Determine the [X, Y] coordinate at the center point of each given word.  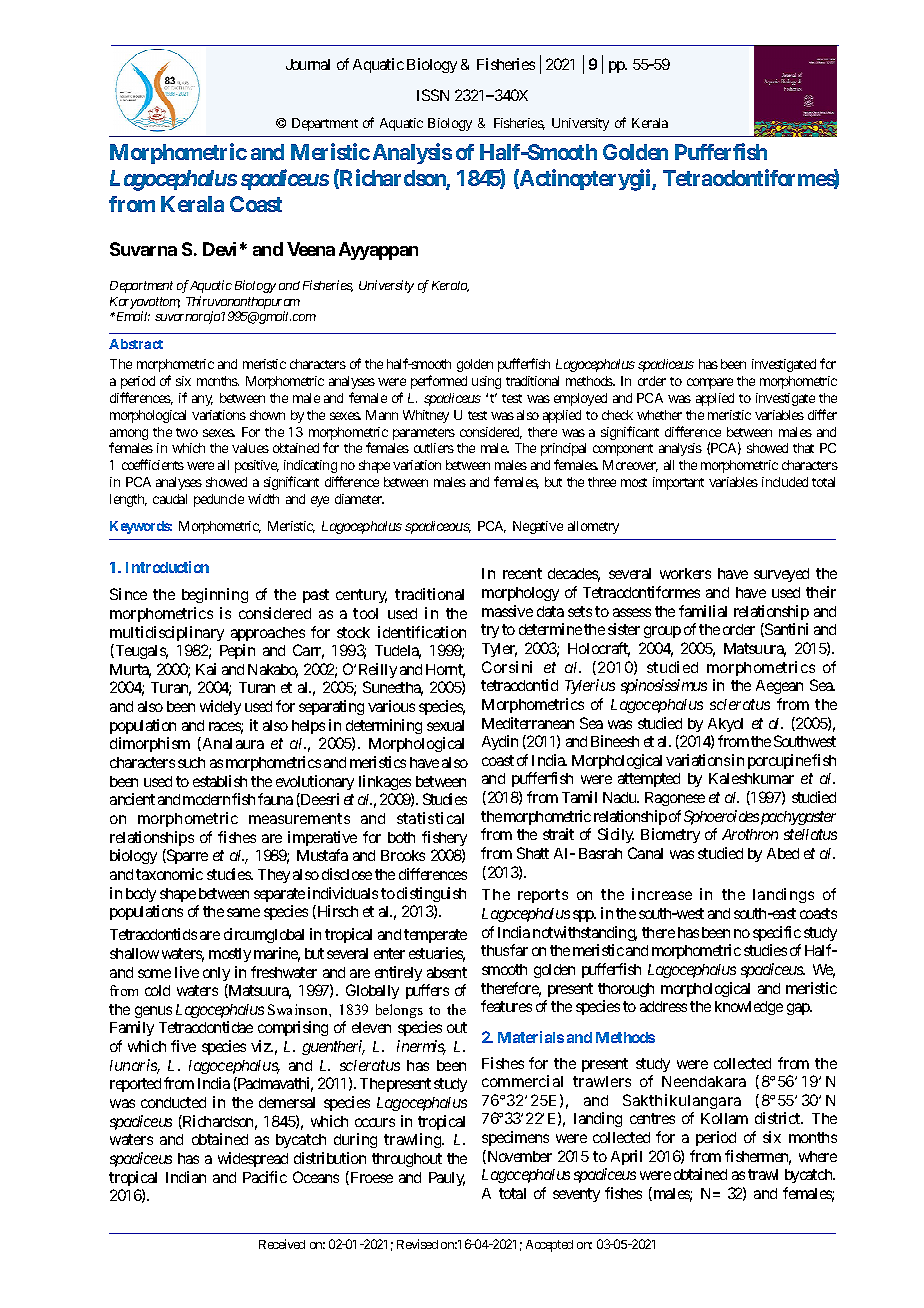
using [486, 382]
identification [422, 632]
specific [777, 933]
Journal [308, 64]
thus [495, 950]
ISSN [433, 95]
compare [710, 383]
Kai [206, 669]
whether [659, 415]
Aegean [779, 687]
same [243, 912]
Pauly [447, 1179]
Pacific [265, 1177]
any [202, 400]
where [818, 1156]
